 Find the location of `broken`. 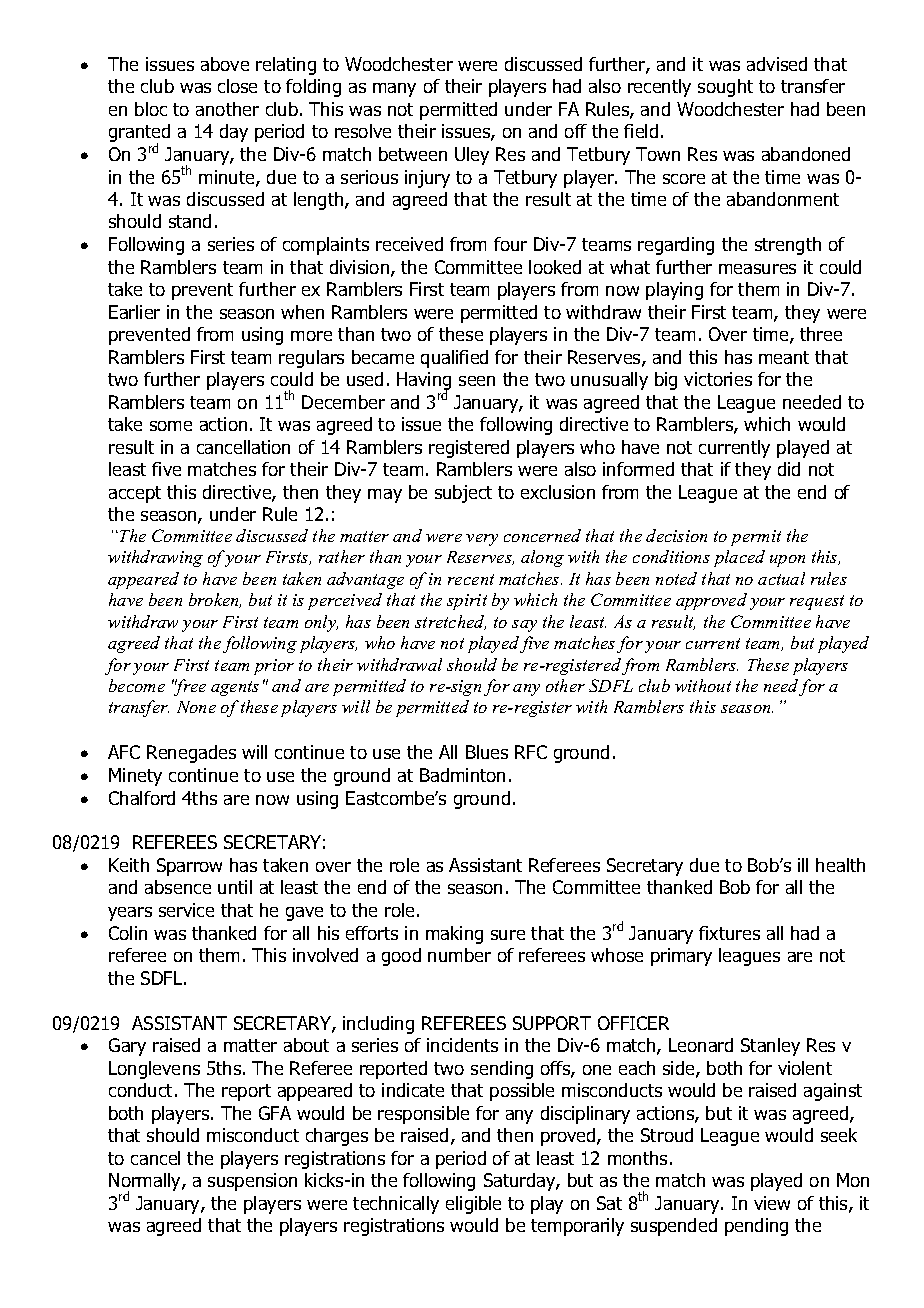

broken is located at coordinates (215, 600).
